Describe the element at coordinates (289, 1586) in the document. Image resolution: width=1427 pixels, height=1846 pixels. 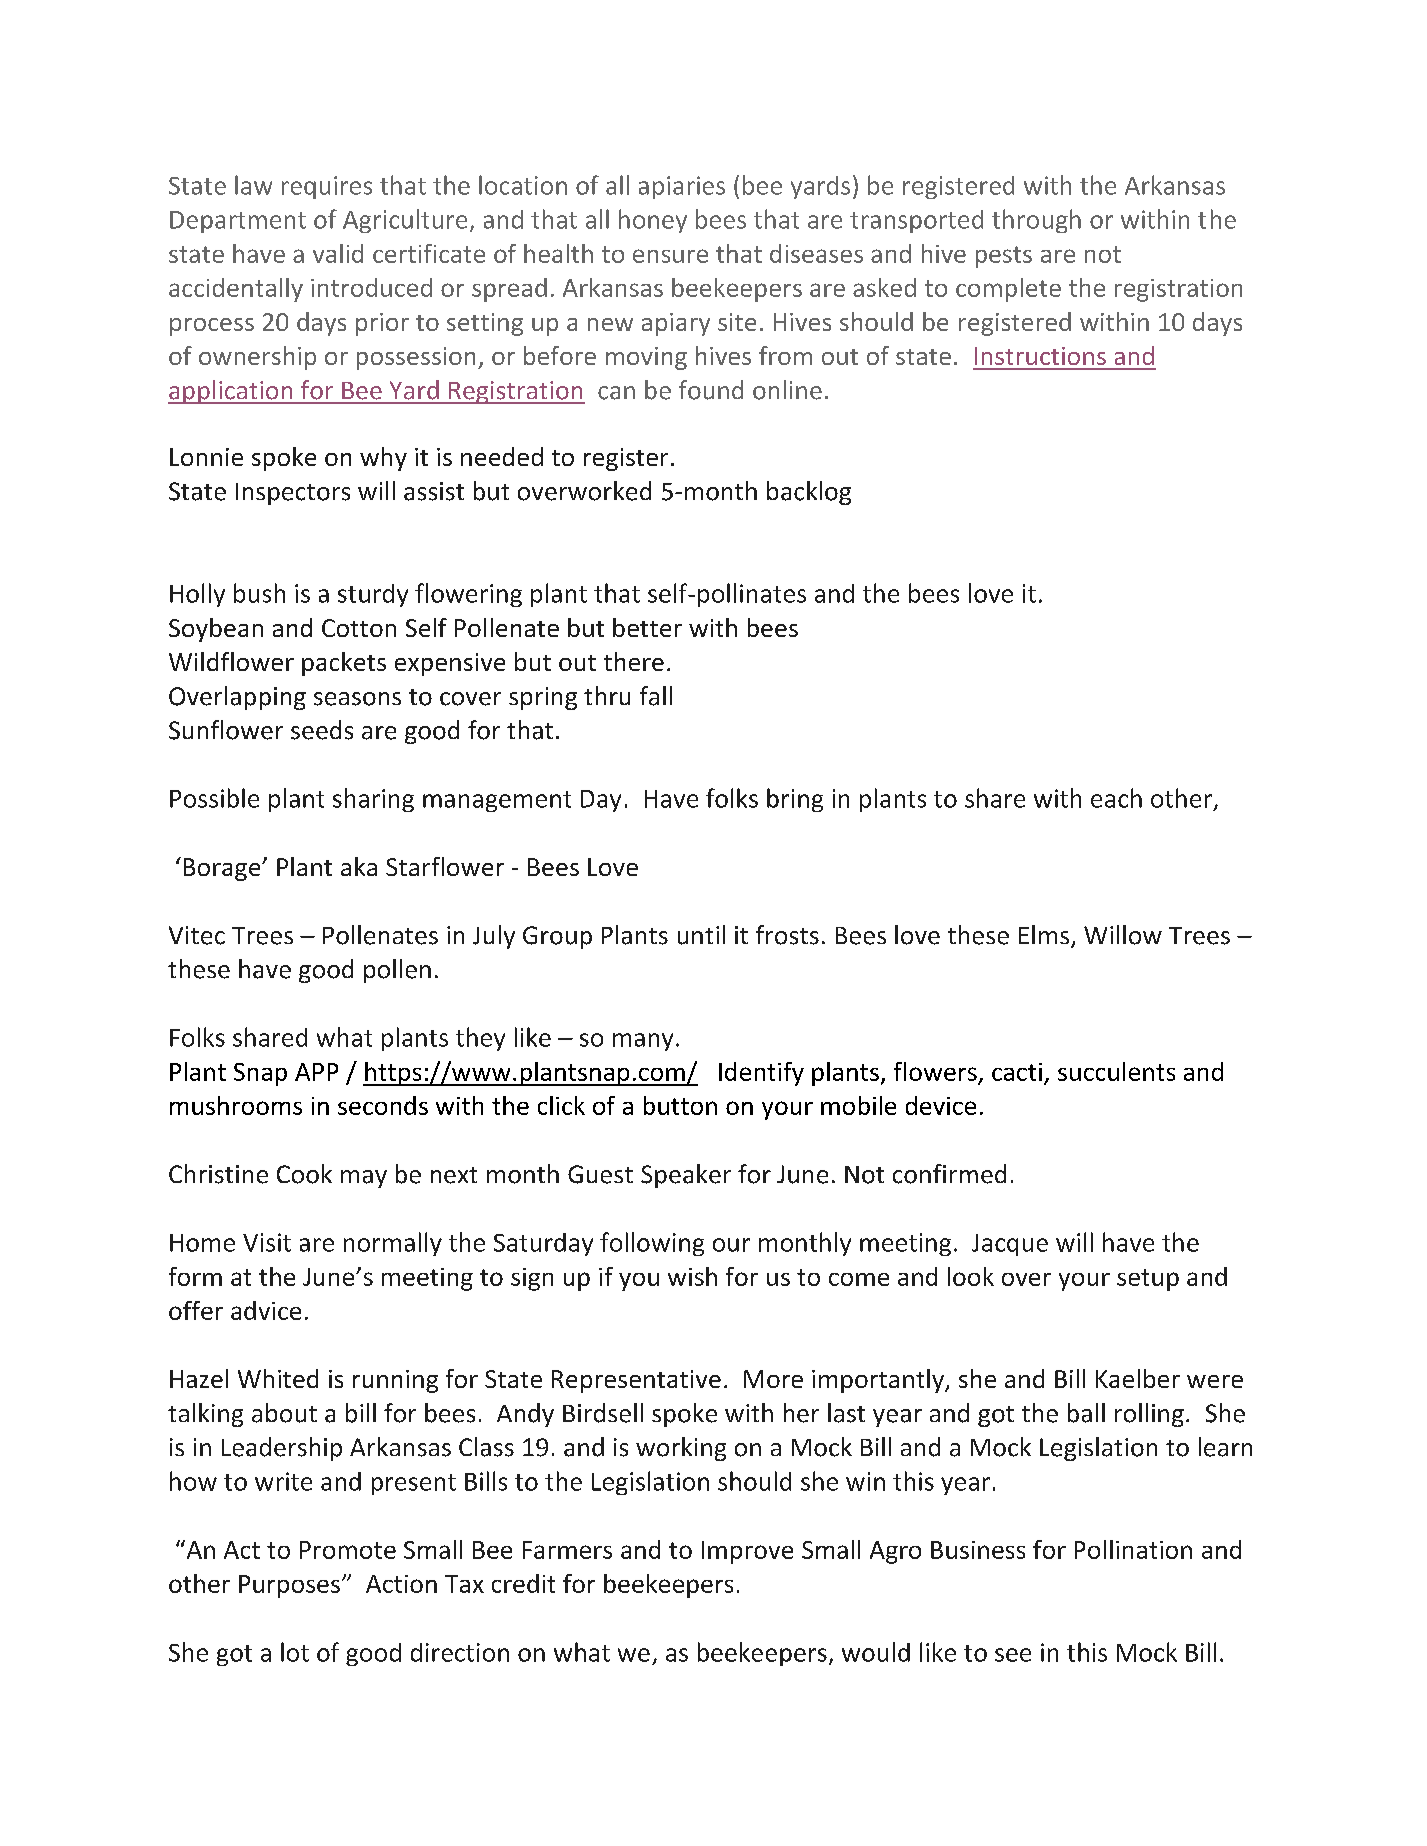
I see `Purposes` at that location.
